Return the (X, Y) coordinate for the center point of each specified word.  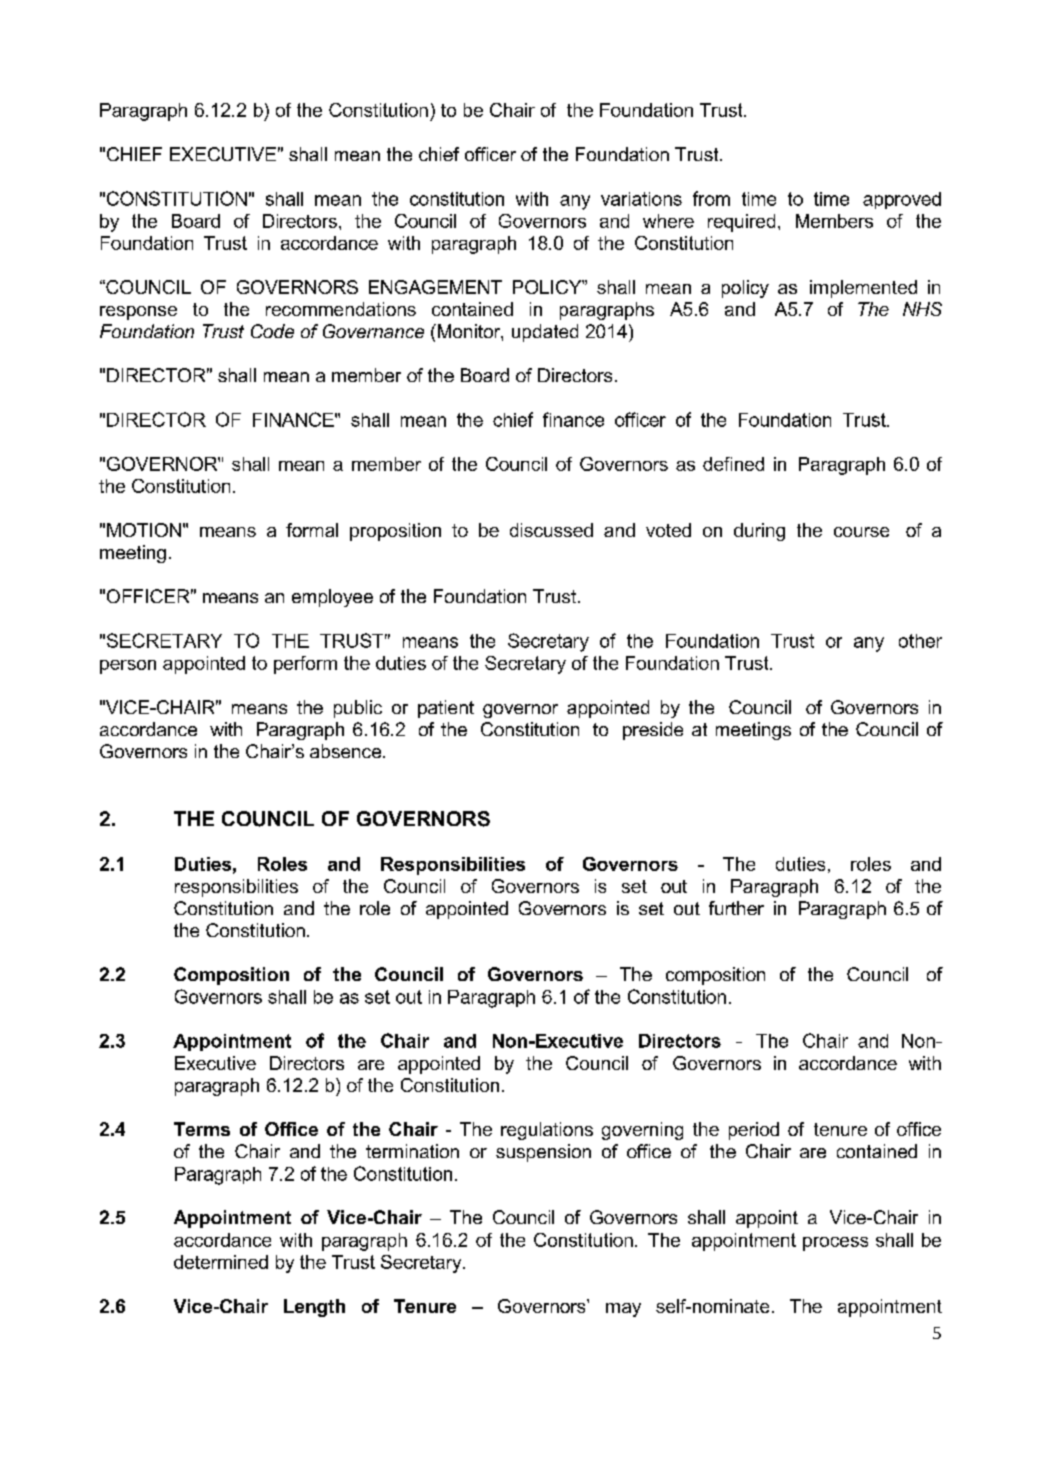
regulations (547, 1131)
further (736, 908)
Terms (202, 1129)
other (920, 641)
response (138, 313)
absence (347, 751)
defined (733, 464)
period (754, 1131)
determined (221, 1262)
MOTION (144, 530)
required (741, 223)
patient (446, 709)
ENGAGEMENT (435, 287)
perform (305, 665)
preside (653, 731)
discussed (551, 530)
